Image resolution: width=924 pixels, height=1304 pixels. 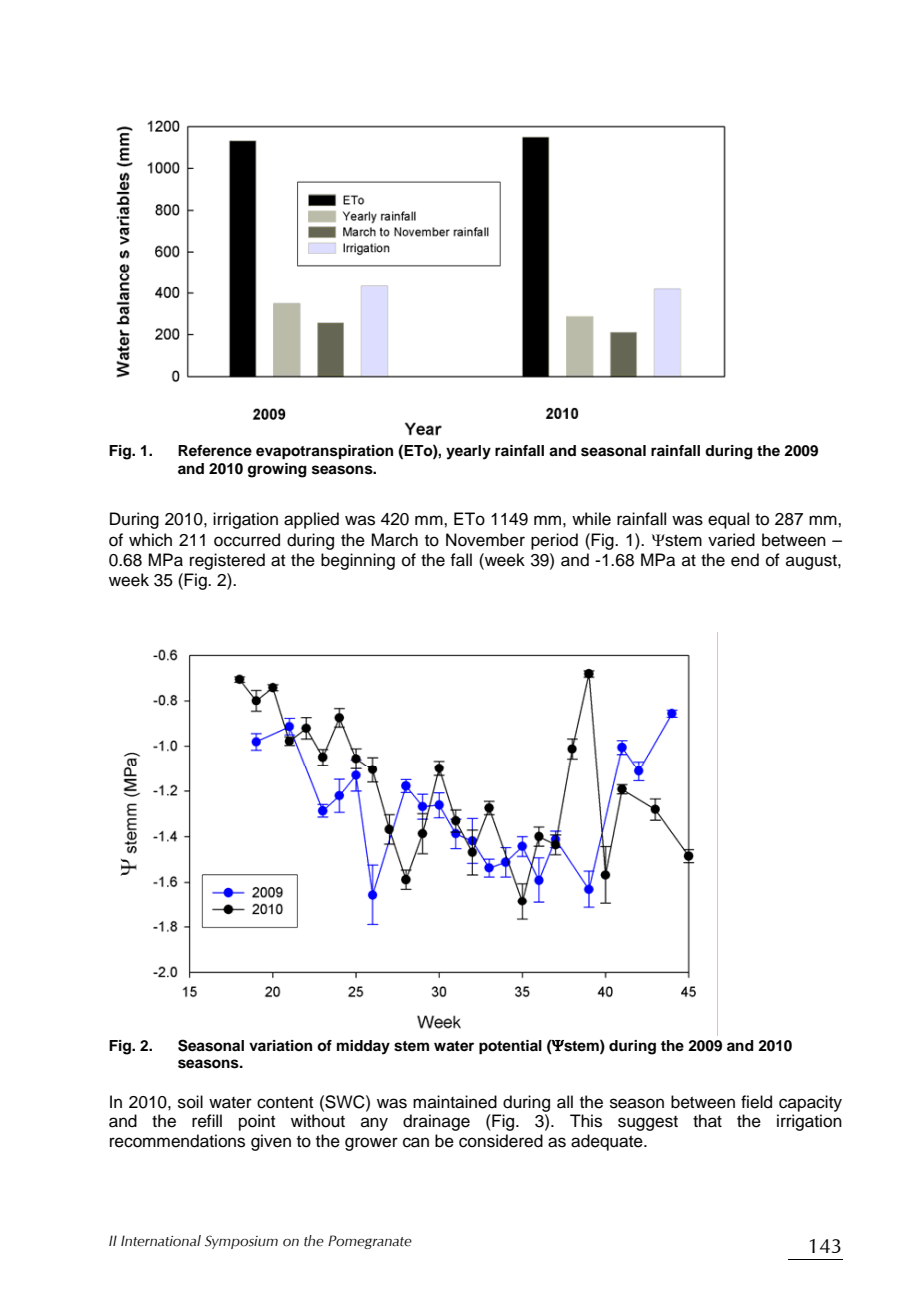 I want to click on field, so click(x=756, y=1102).
